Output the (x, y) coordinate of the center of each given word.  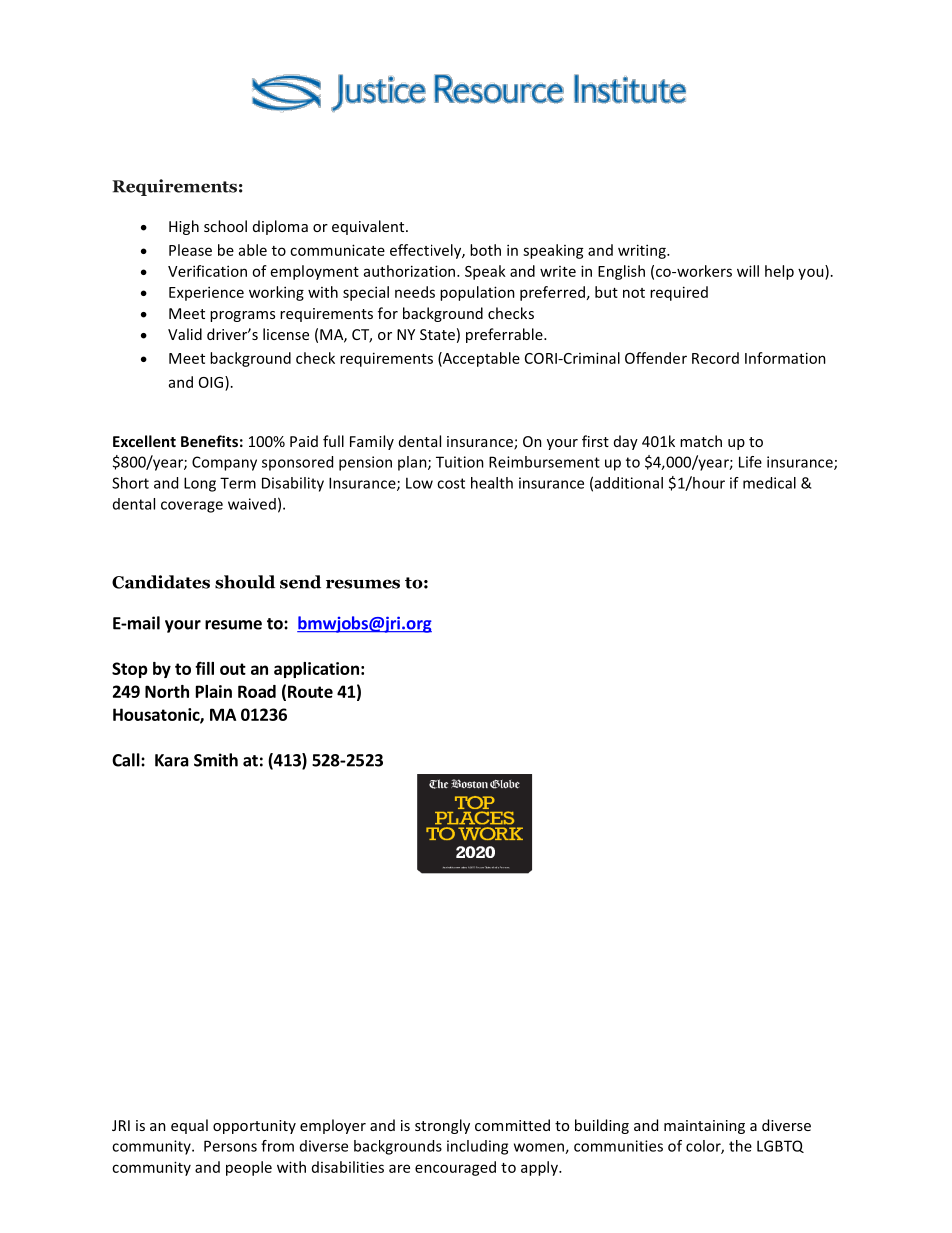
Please (190, 250)
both (485, 250)
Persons (230, 1146)
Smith (216, 760)
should (245, 582)
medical (769, 483)
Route (310, 691)
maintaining (704, 1127)
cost (451, 483)
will (748, 271)
